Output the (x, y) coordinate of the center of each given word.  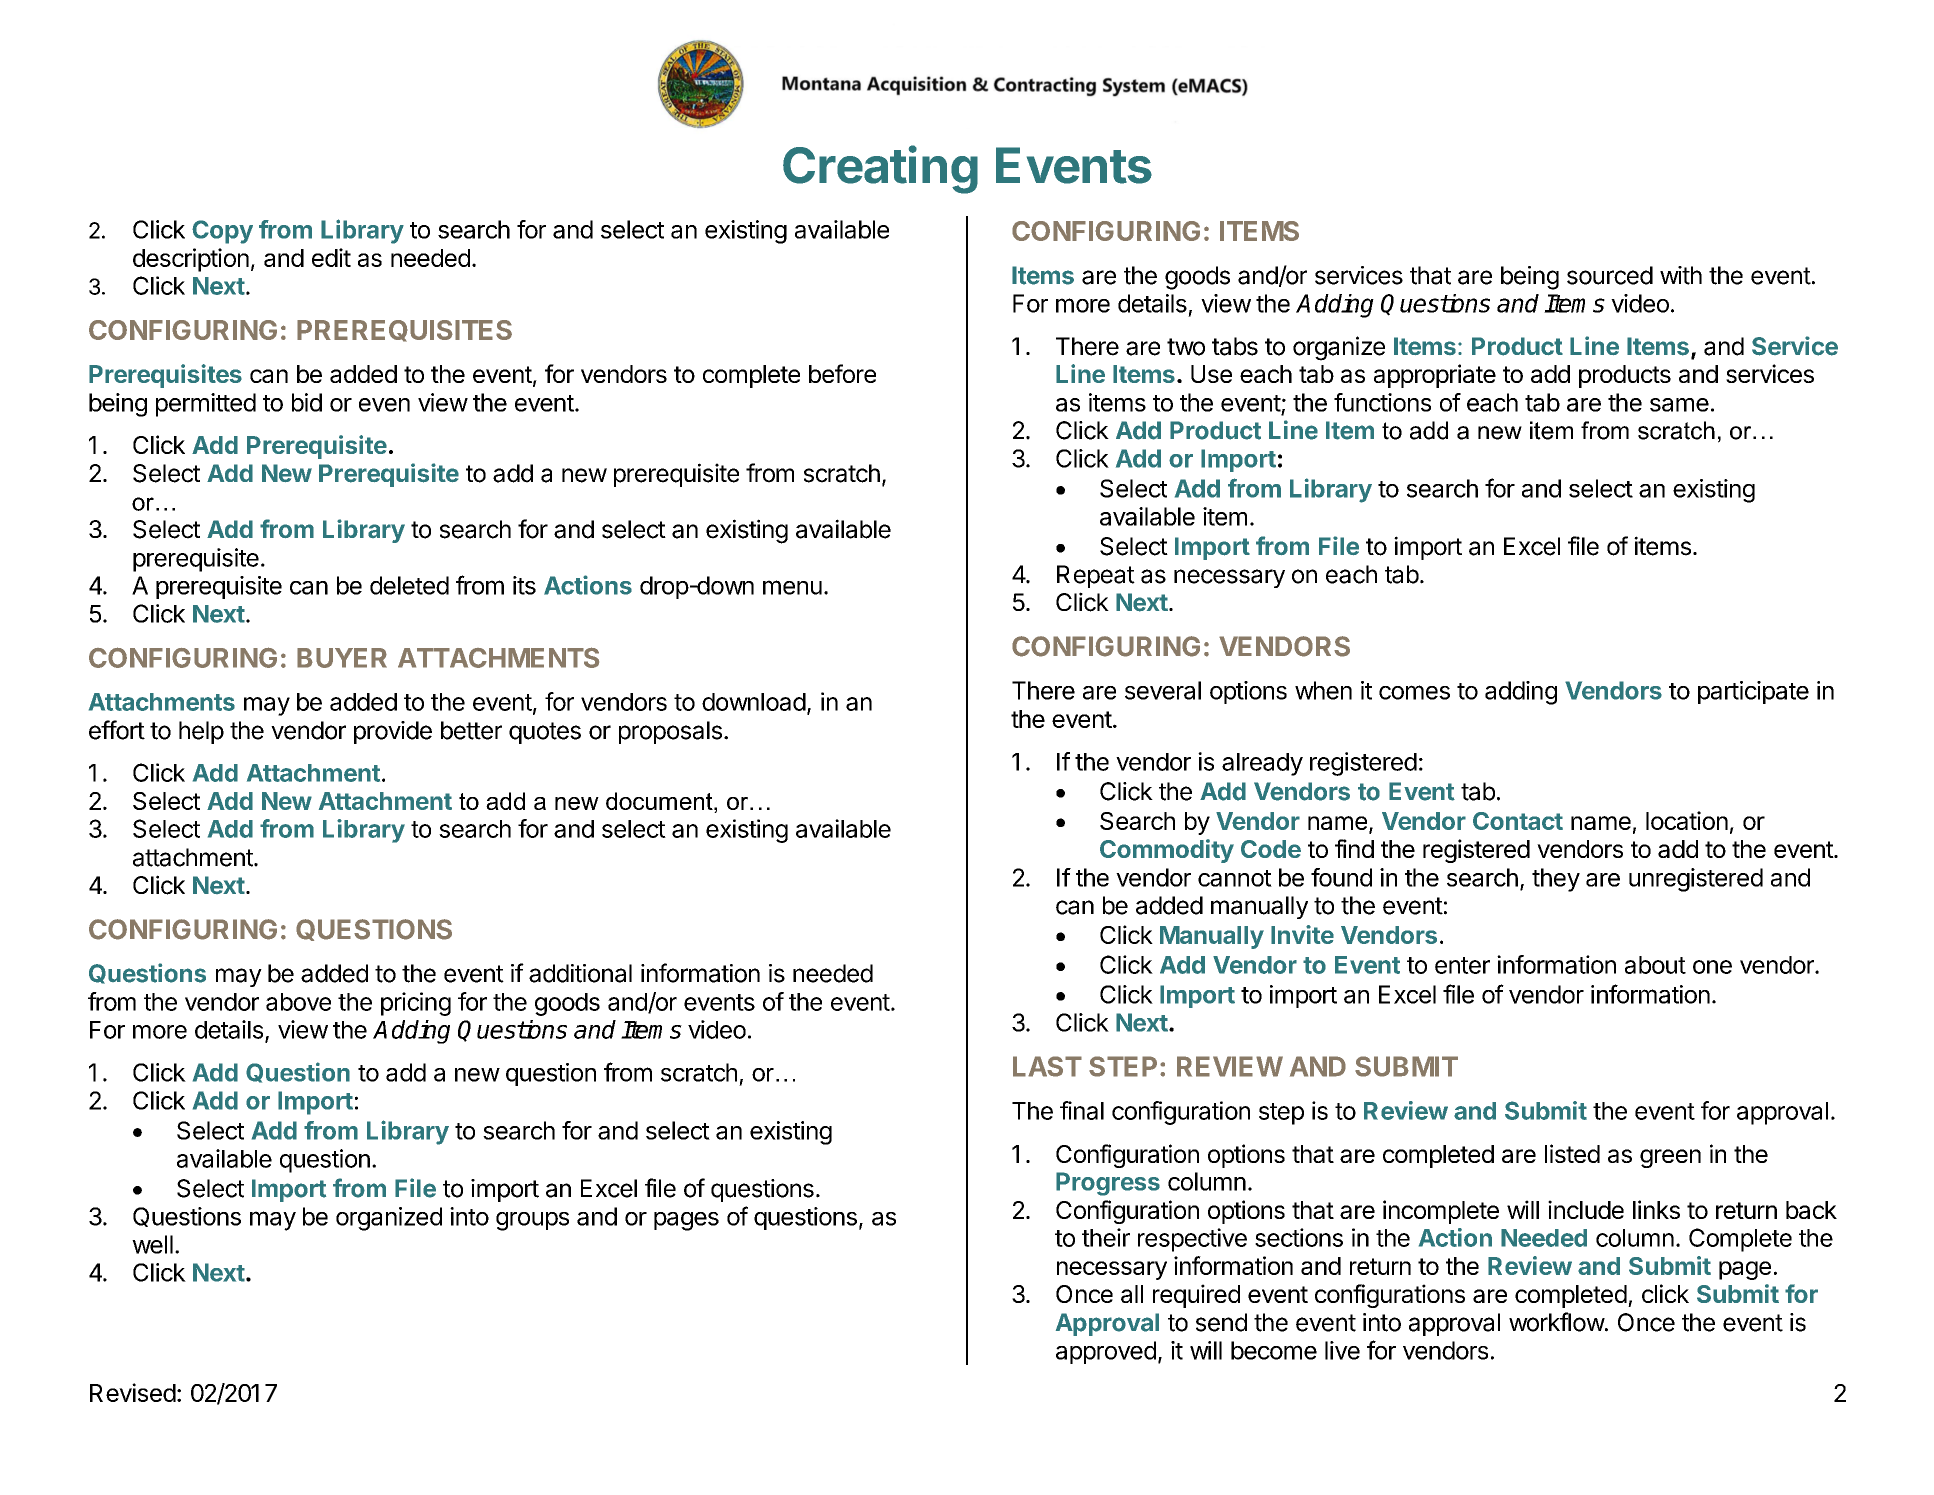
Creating (880, 169)
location (1687, 820)
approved (1106, 1352)
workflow (1557, 1322)
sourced (1610, 275)
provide (393, 732)
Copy (222, 232)
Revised (133, 1392)
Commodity (1167, 851)
